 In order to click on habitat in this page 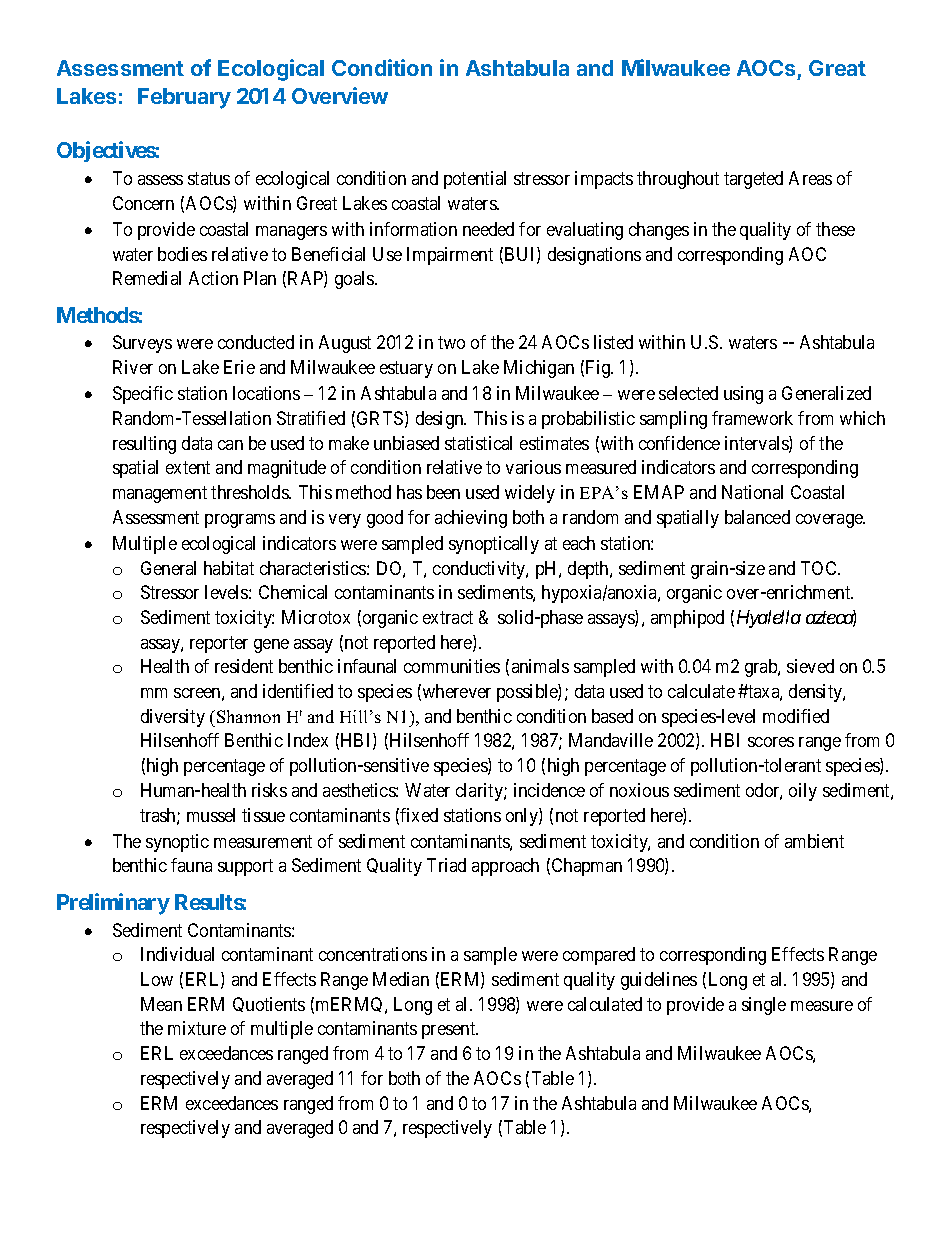, I will do `click(229, 568)`.
